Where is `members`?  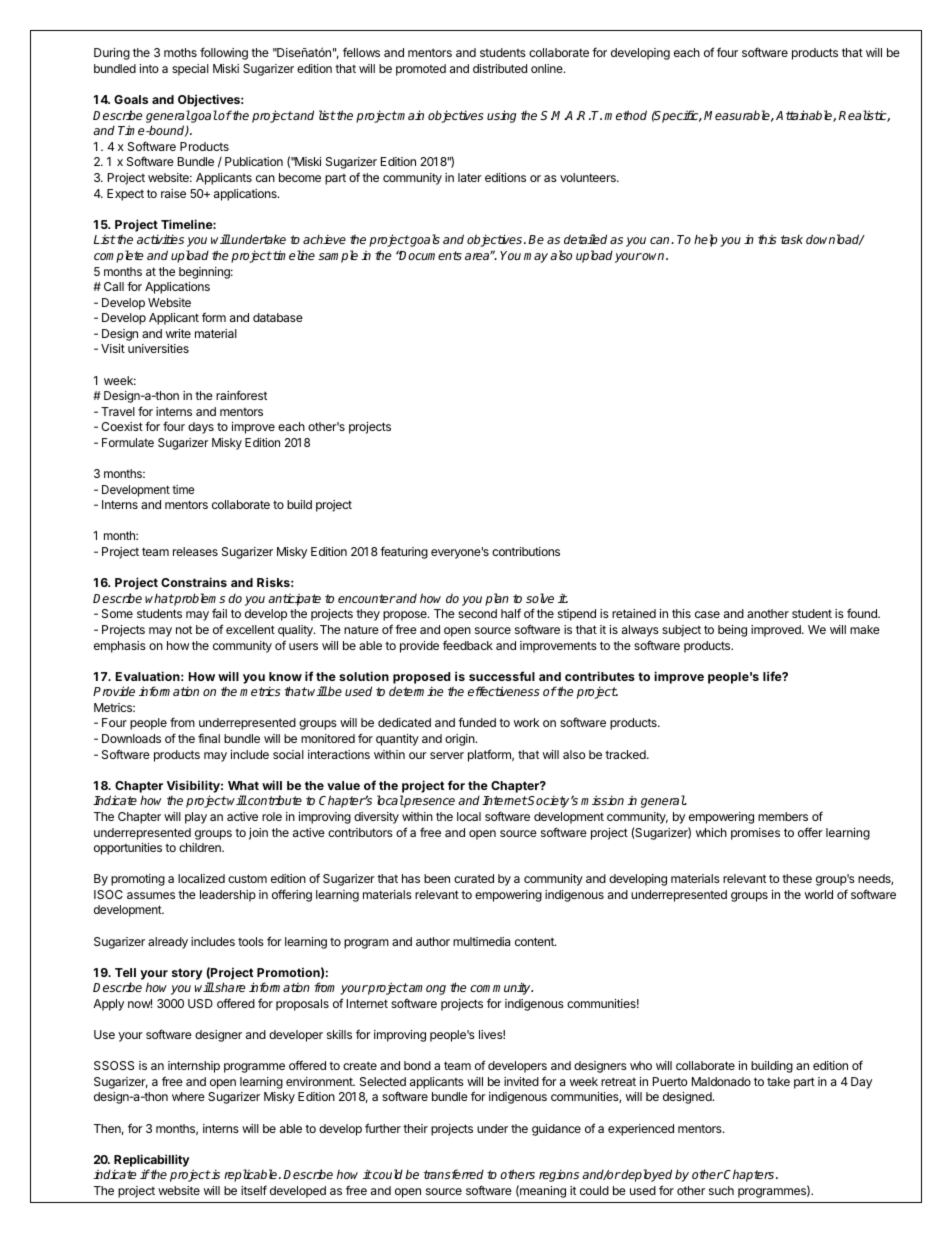 members is located at coordinates (783, 816).
